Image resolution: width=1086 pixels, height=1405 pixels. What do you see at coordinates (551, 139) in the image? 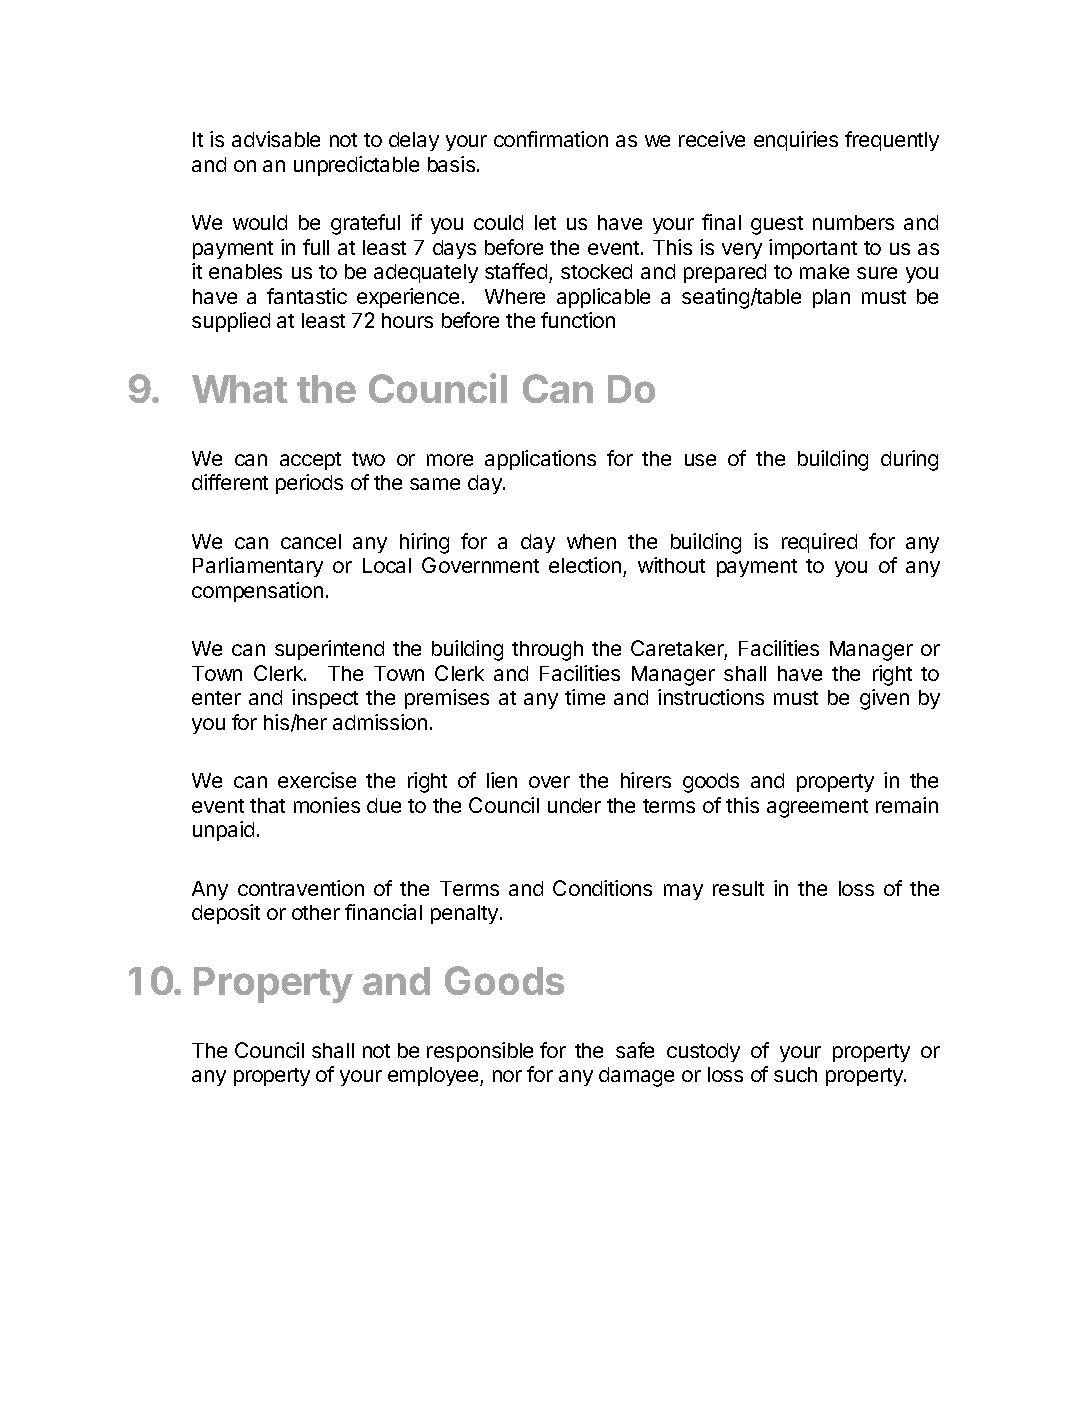
I see `confirmation` at bounding box center [551, 139].
